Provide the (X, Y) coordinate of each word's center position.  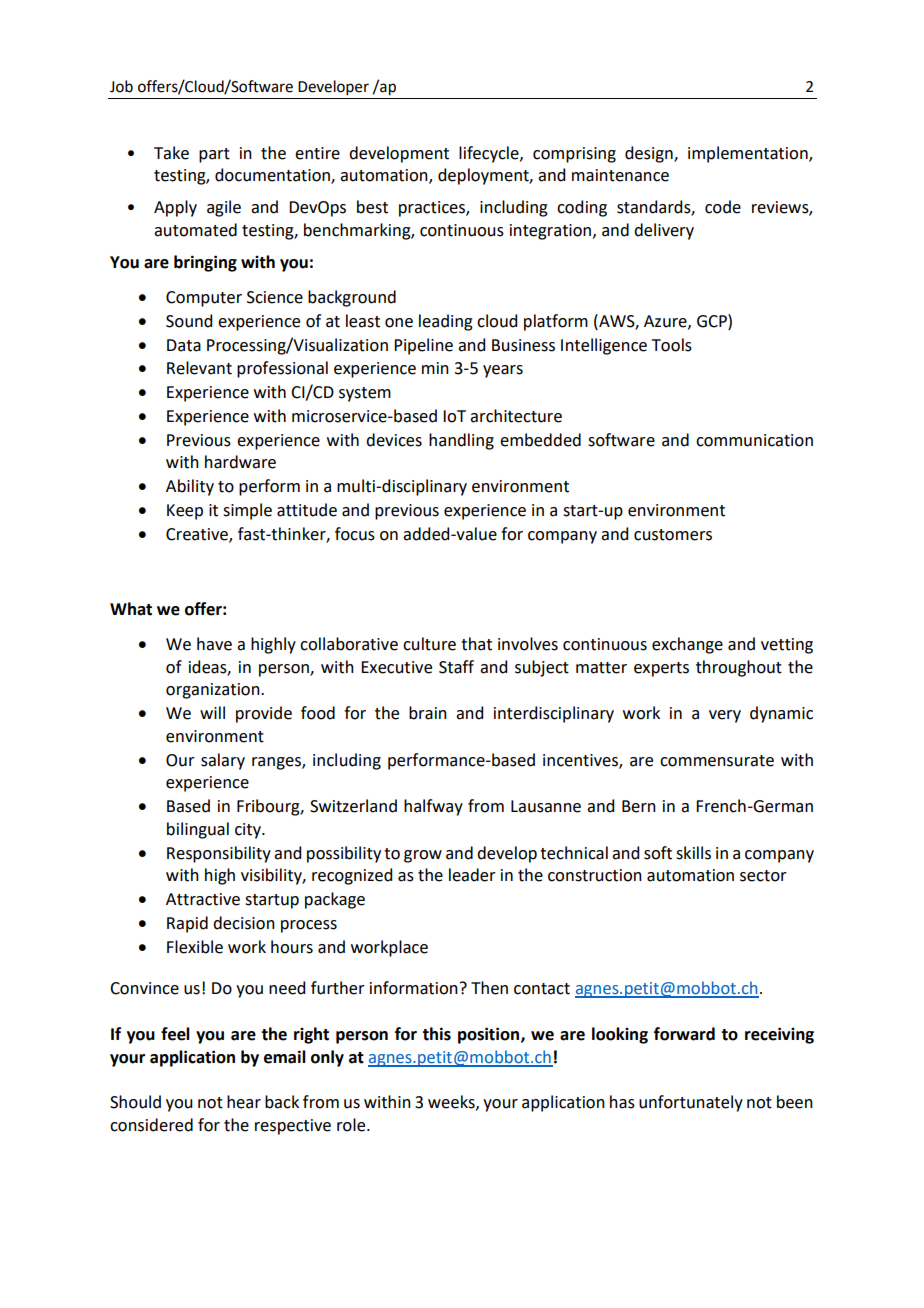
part (214, 155)
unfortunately (691, 1103)
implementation (749, 154)
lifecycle (490, 154)
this (436, 1034)
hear (244, 1102)
